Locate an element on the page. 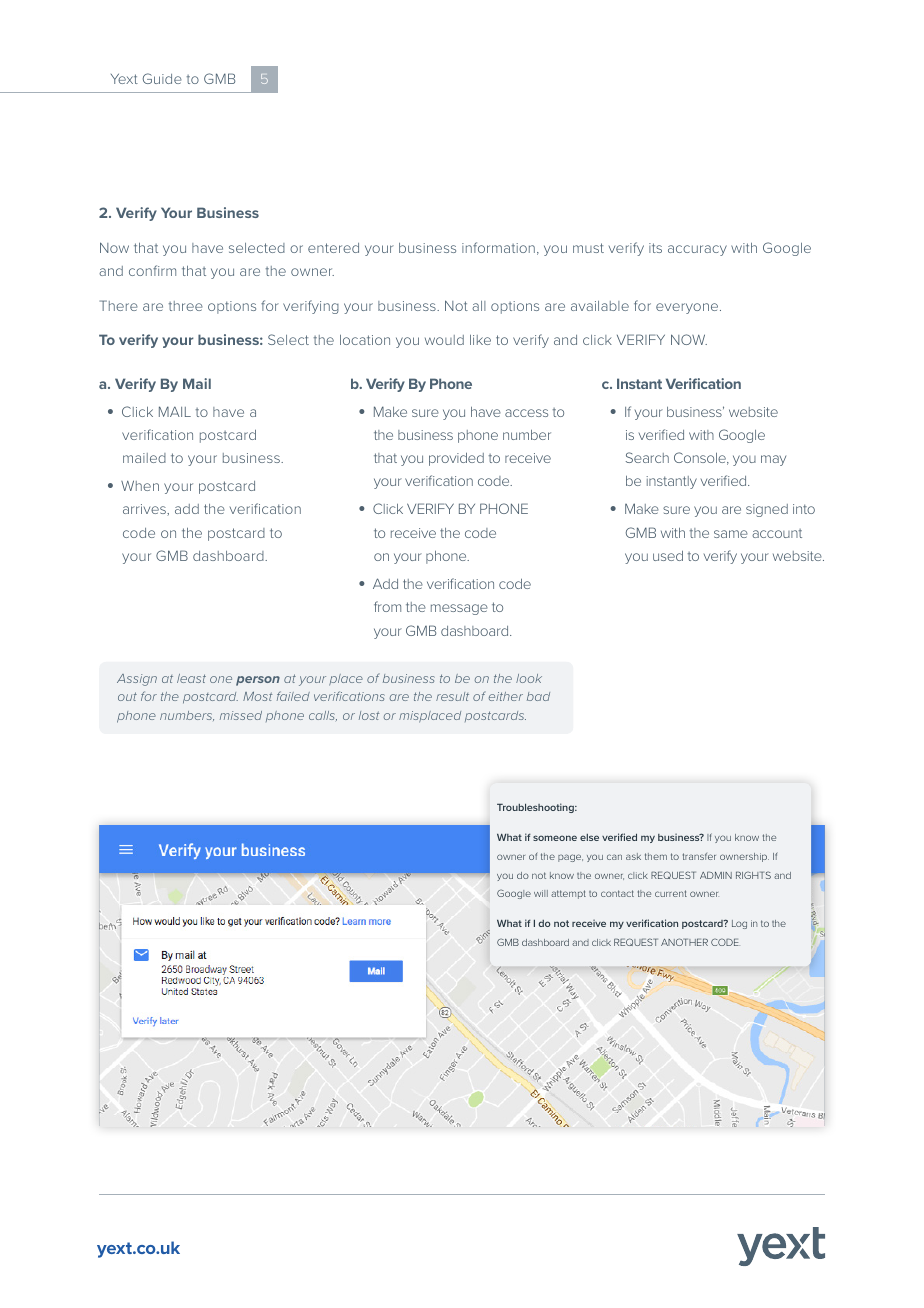  least is located at coordinates (191, 678).
